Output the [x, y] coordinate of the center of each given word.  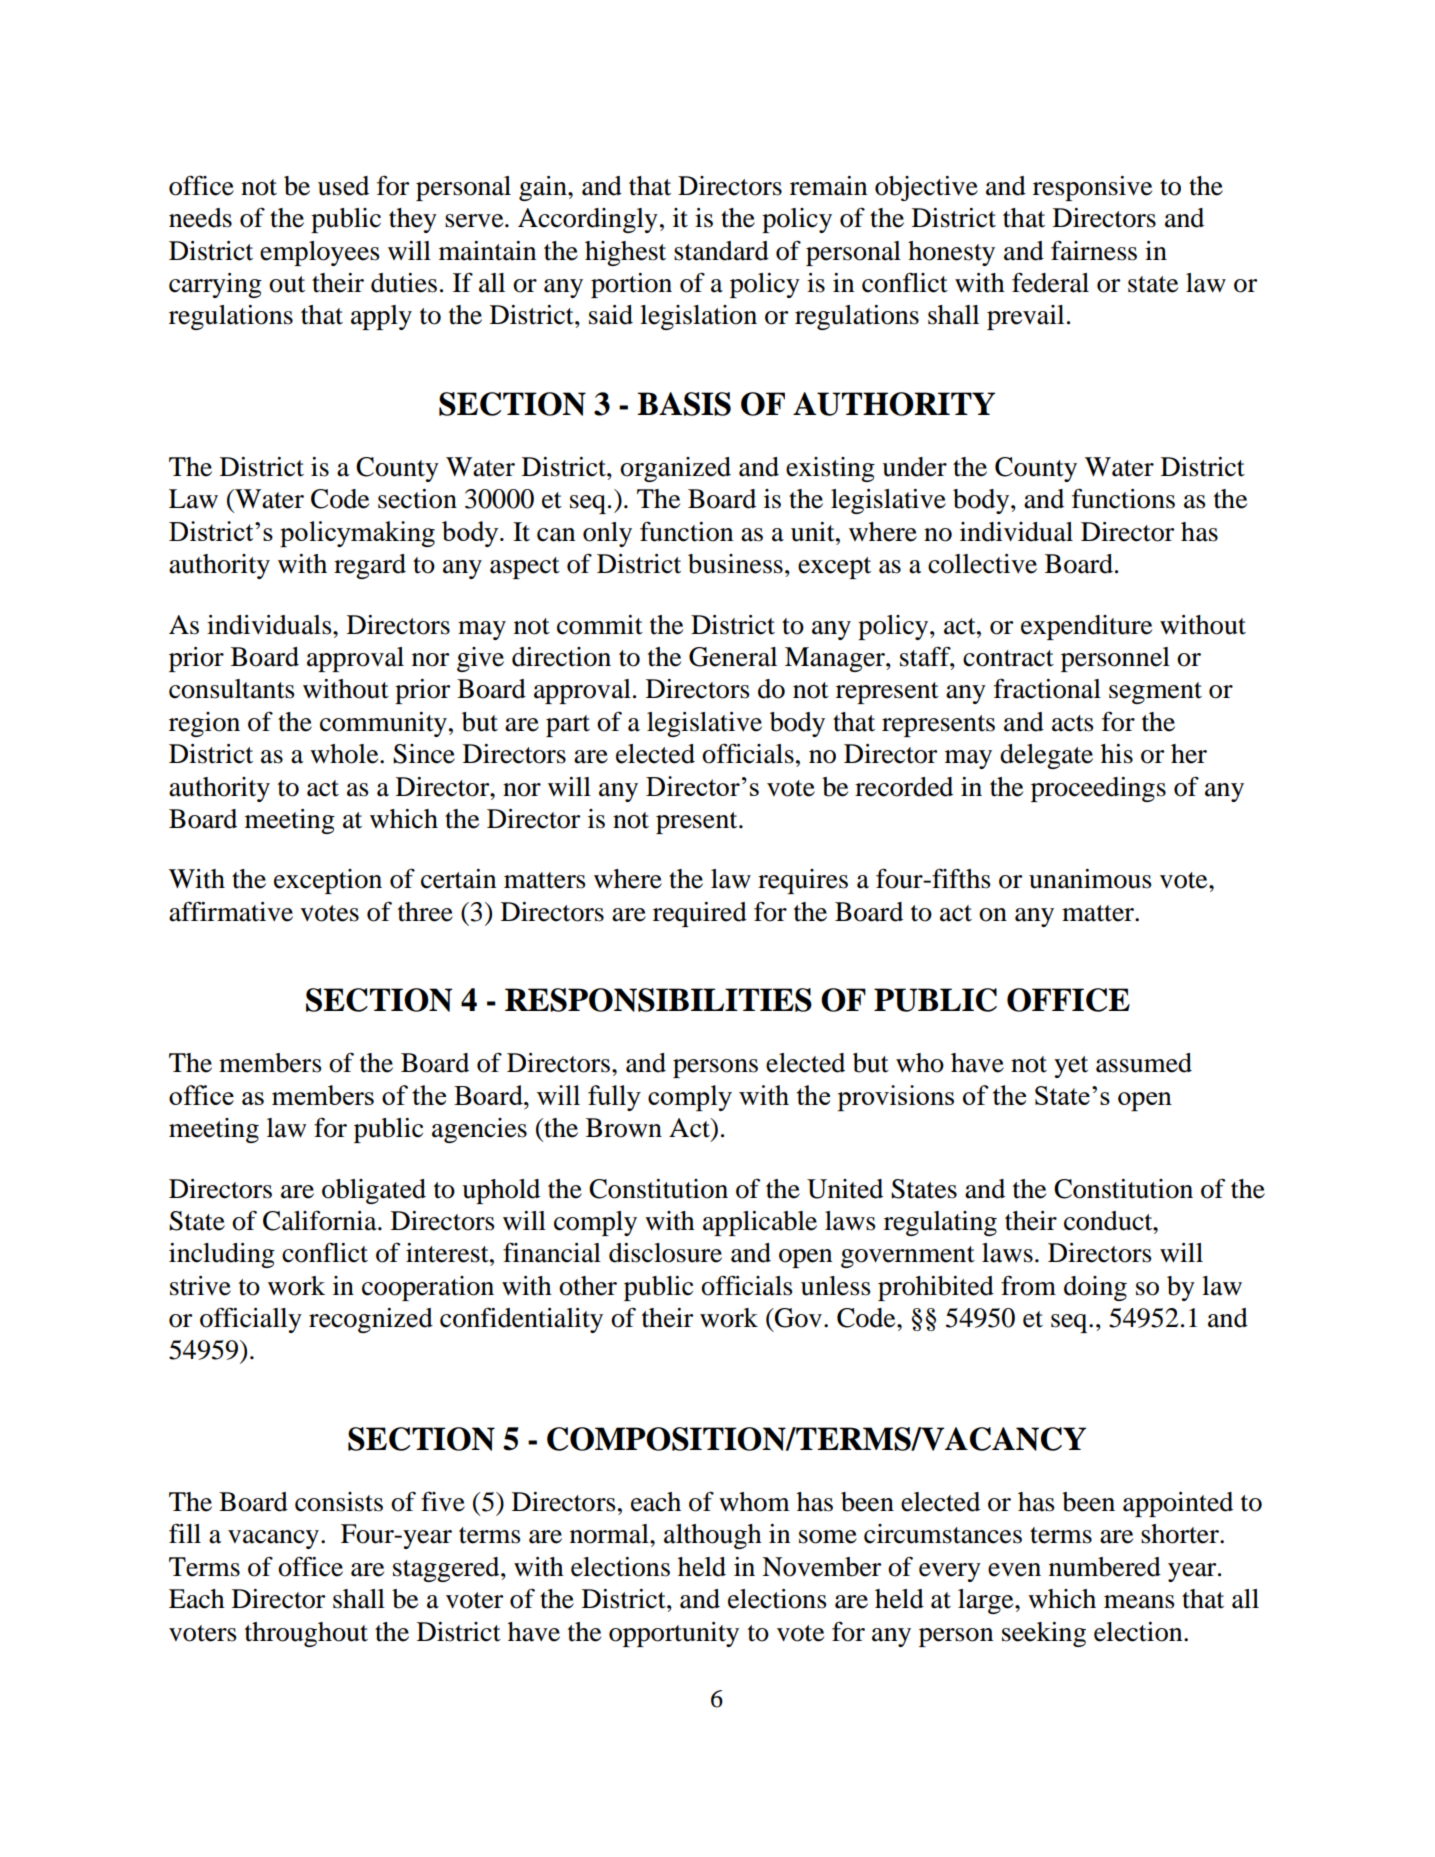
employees [320, 253]
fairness [1094, 250]
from [1028, 1285]
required [700, 914]
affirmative [231, 911]
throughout [306, 1634]
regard [370, 566]
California [321, 1220]
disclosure [665, 1253]
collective [982, 564]
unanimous [1090, 879]
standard [721, 251]
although [713, 1536]
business [735, 564]
